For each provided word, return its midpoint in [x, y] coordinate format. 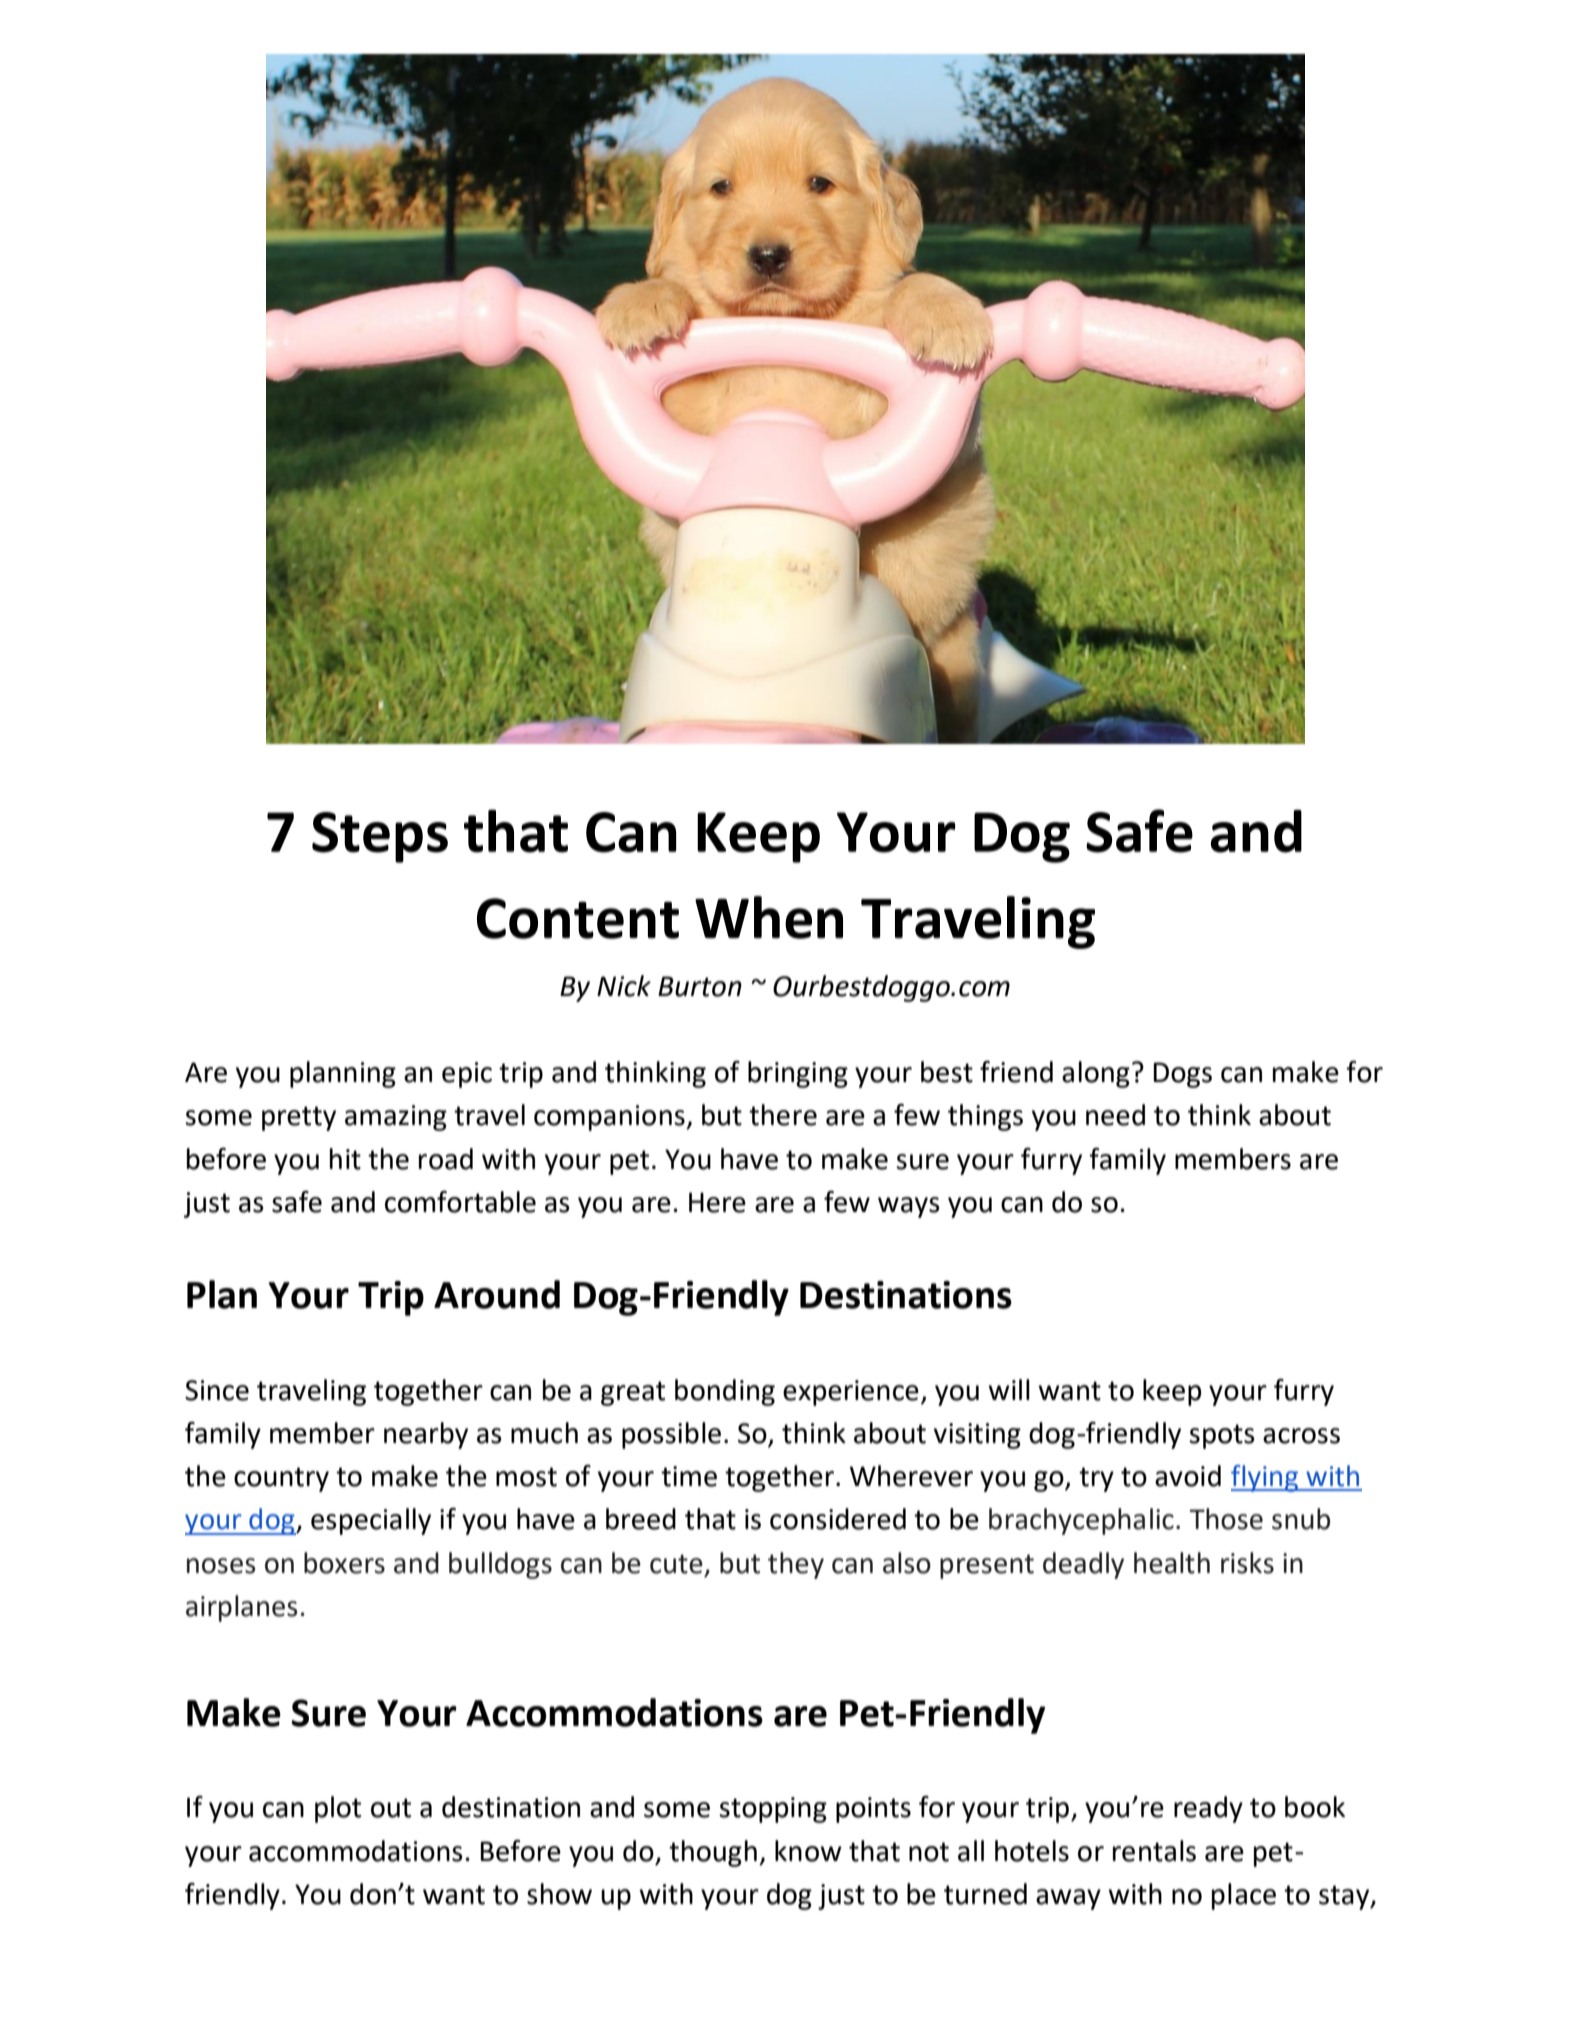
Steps [380, 837]
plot [338, 1809]
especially [371, 1521]
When [769, 917]
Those [1226, 1519]
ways [909, 1207]
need [1115, 1115]
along [1096, 1074]
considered [838, 1519]
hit [345, 1159]
